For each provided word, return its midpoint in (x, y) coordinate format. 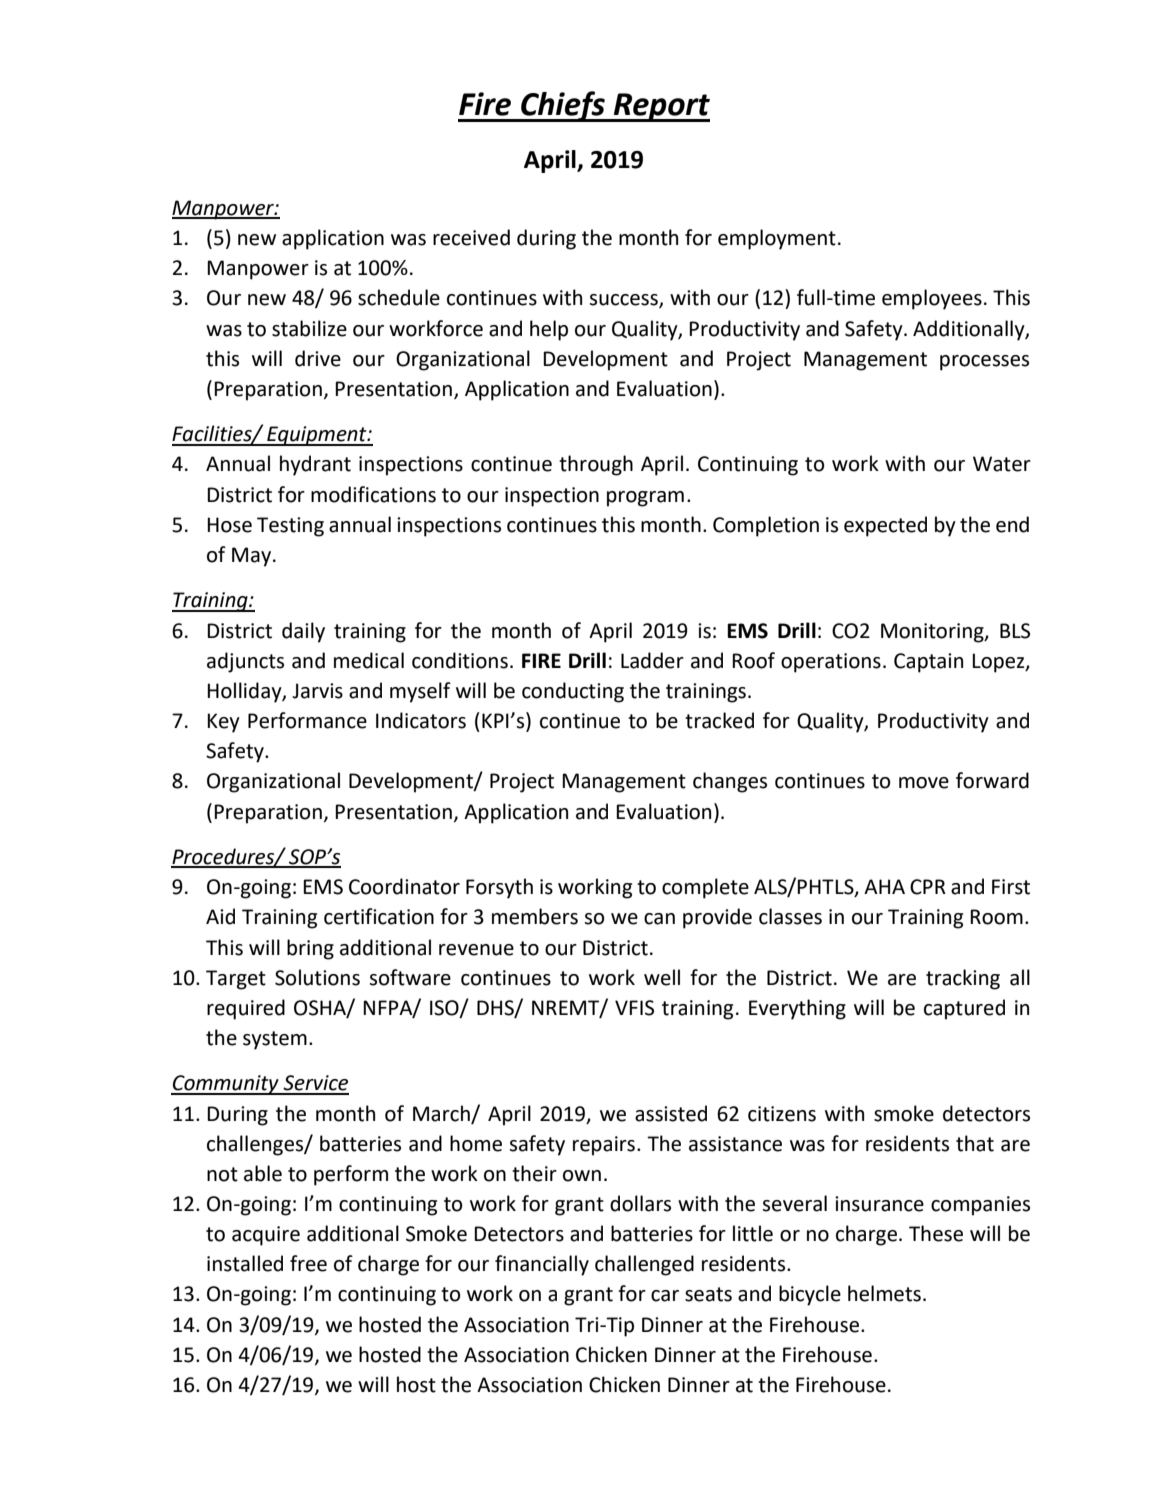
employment (777, 239)
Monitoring (933, 633)
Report (660, 107)
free (308, 1263)
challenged (644, 1265)
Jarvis (317, 691)
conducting (573, 692)
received (471, 237)
